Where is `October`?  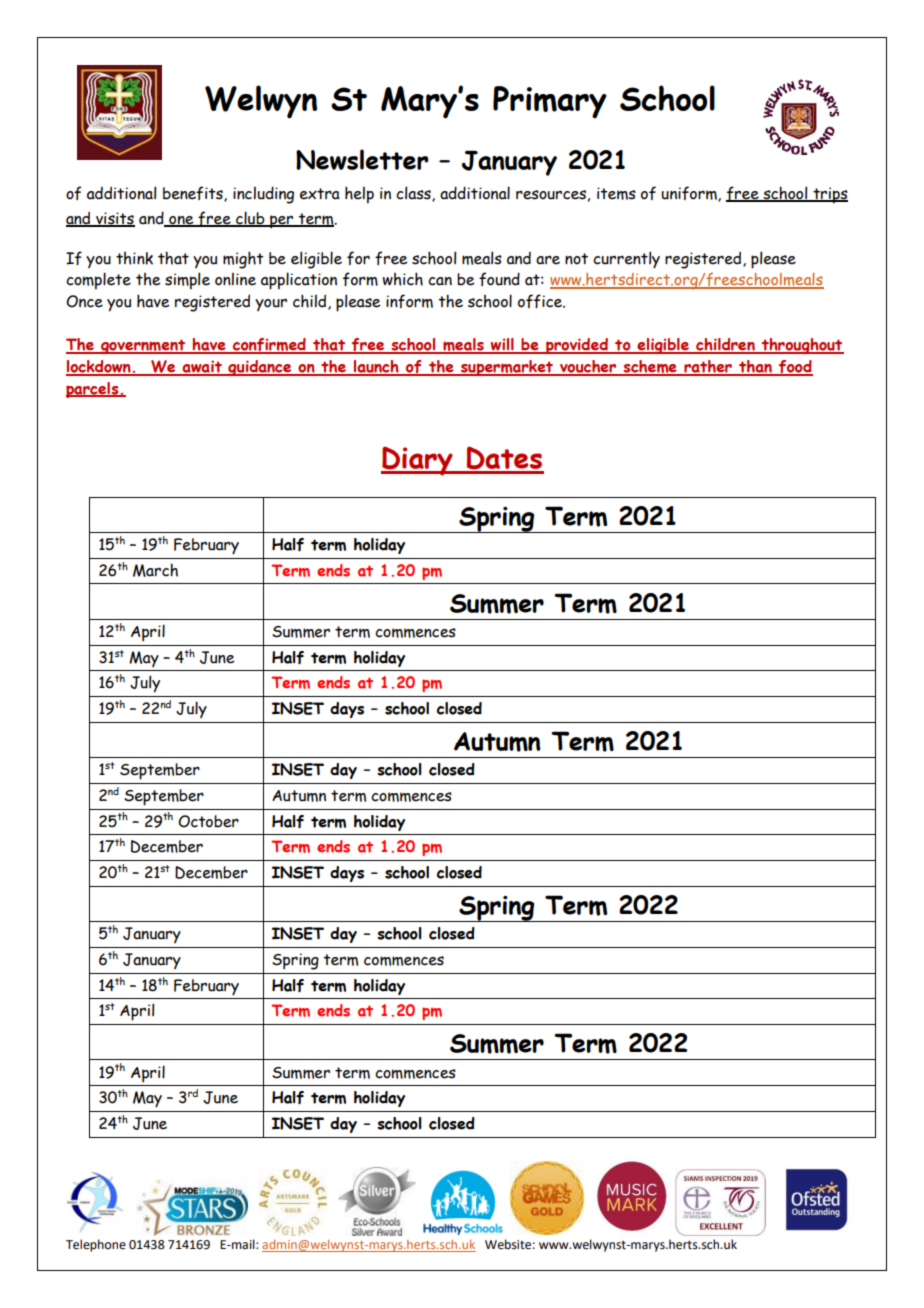 October is located at coordinates (208, 821).
